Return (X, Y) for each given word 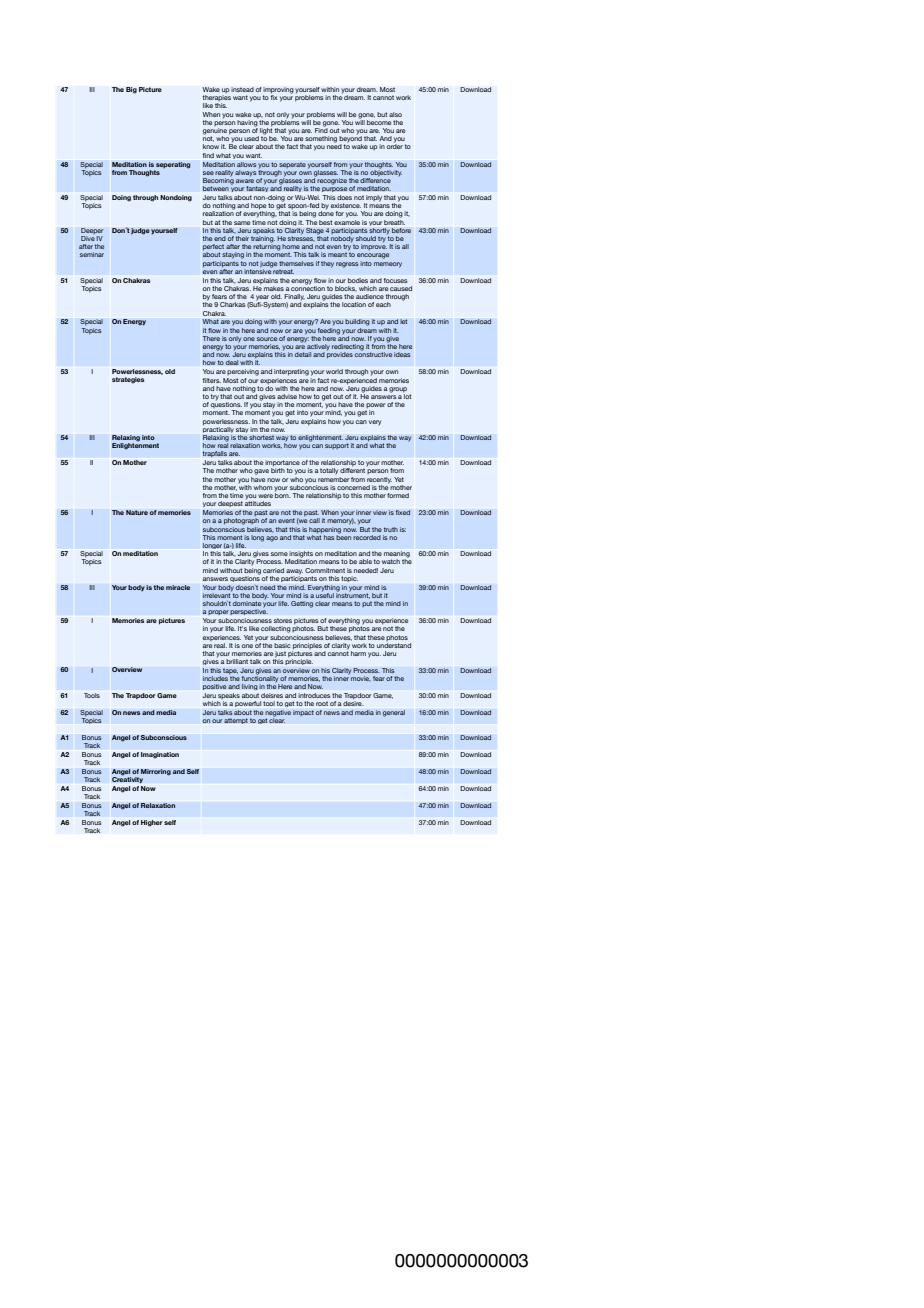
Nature (137, 512)
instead (242, 89)
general (394, 713)
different (353, 469)
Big (131, 90)
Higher (151, 823)
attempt (236, 721)
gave (261, 472)
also (395, 114)
